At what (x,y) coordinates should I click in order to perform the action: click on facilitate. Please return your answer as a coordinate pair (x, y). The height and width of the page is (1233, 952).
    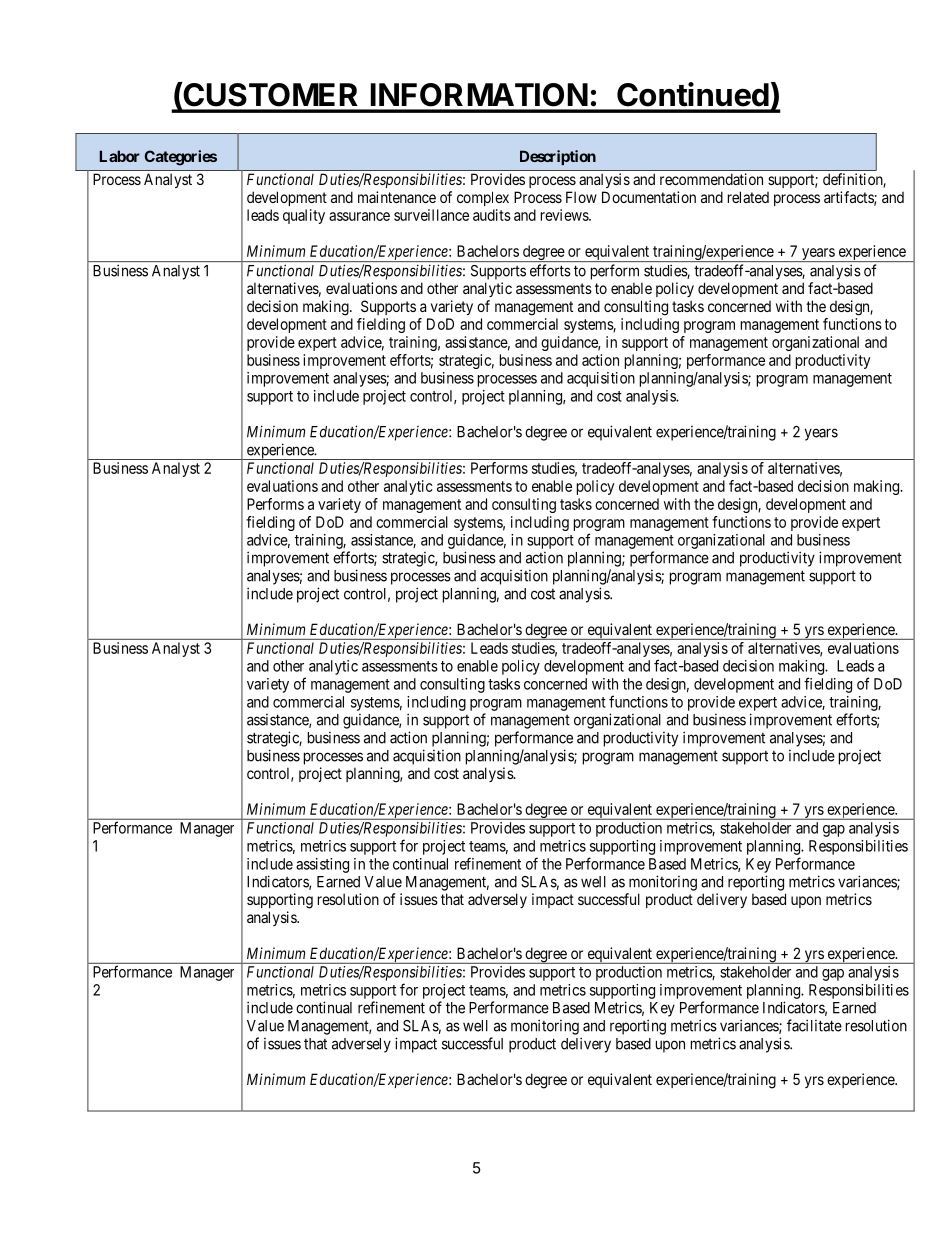
    Looking at the image, I should click on (814, 1025).
